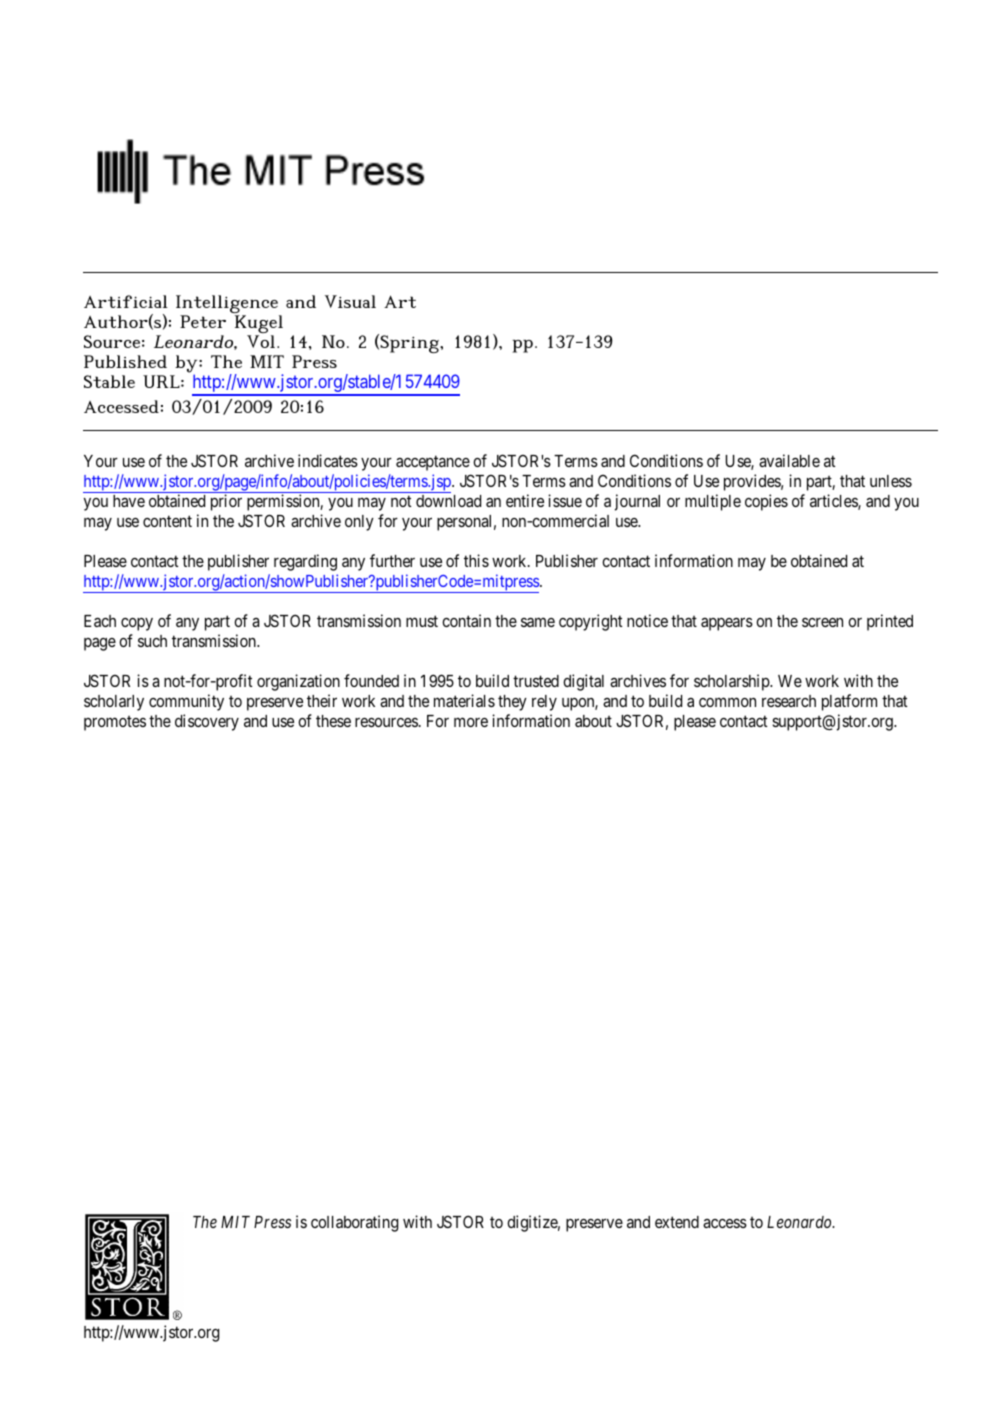 This screenshot has height=1405, width=993. What do you see at coordinates (167, 521) in the screenshot?
I see `content` at bounding box center [167, 521].
